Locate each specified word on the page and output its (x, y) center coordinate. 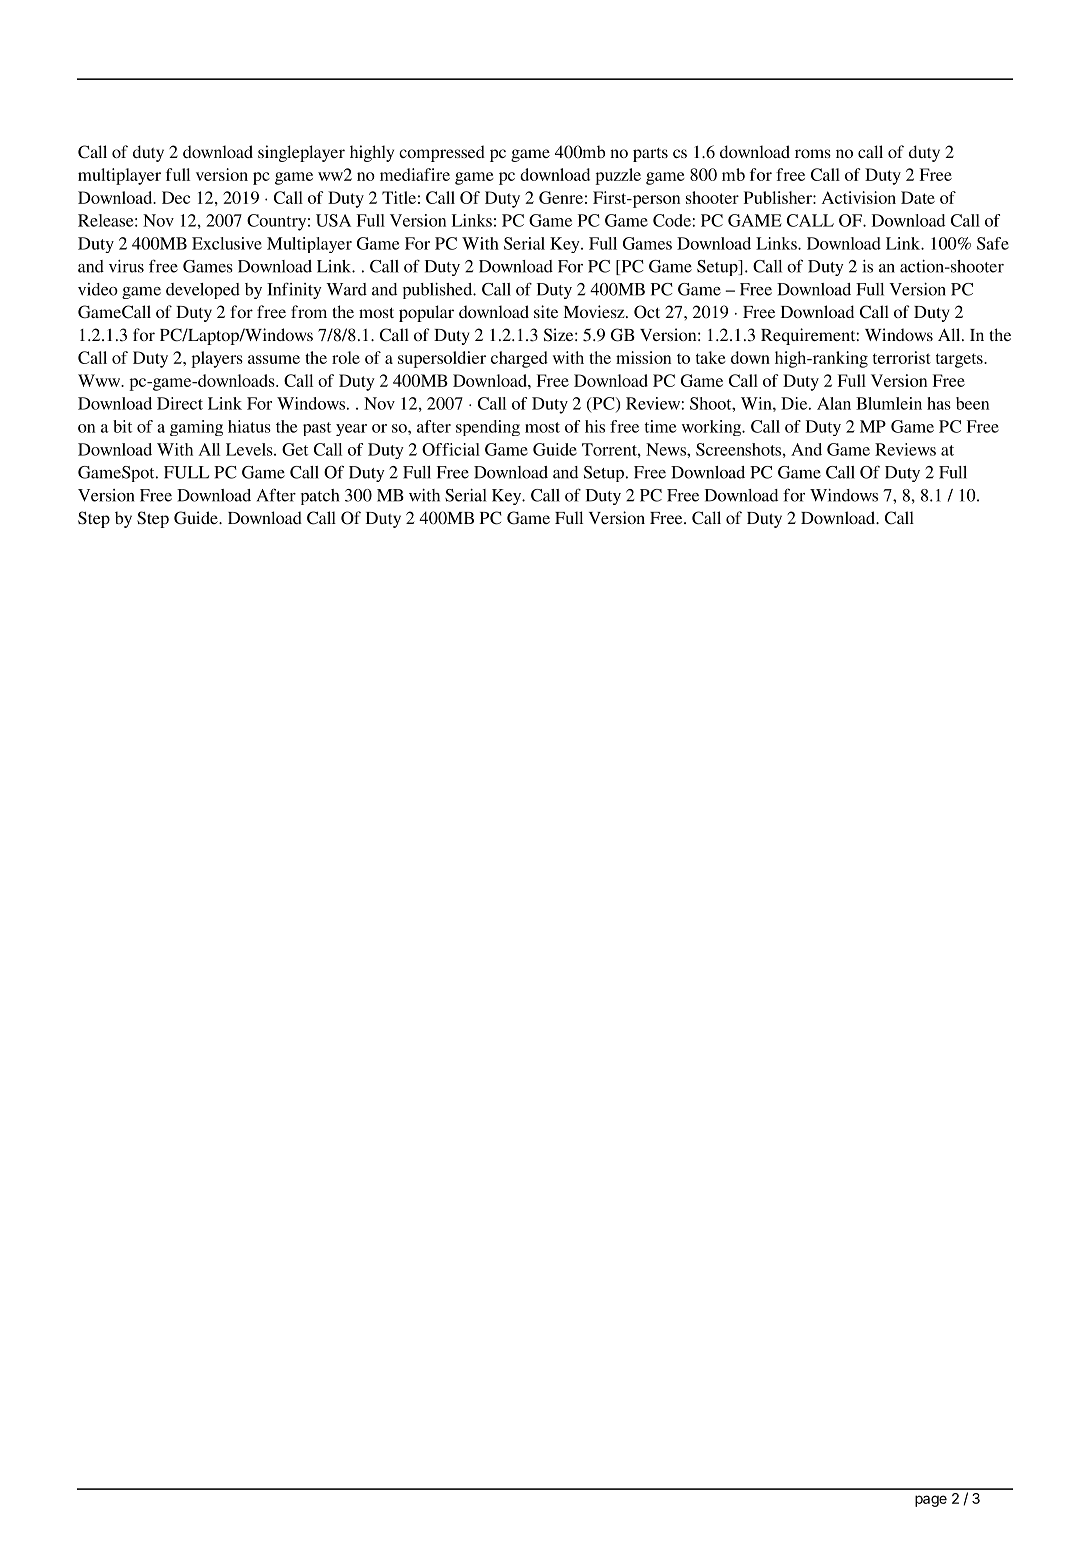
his (595, 426)
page (931, 1501)
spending (488, 428)
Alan (834, 403)
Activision (859, 197)
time (660, 426)
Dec (176, 197)
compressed (442, 153)
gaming (196, 428)
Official (451, 449)
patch (320, 497)
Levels (250, 449)
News (667, 449)
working (713, 428)
